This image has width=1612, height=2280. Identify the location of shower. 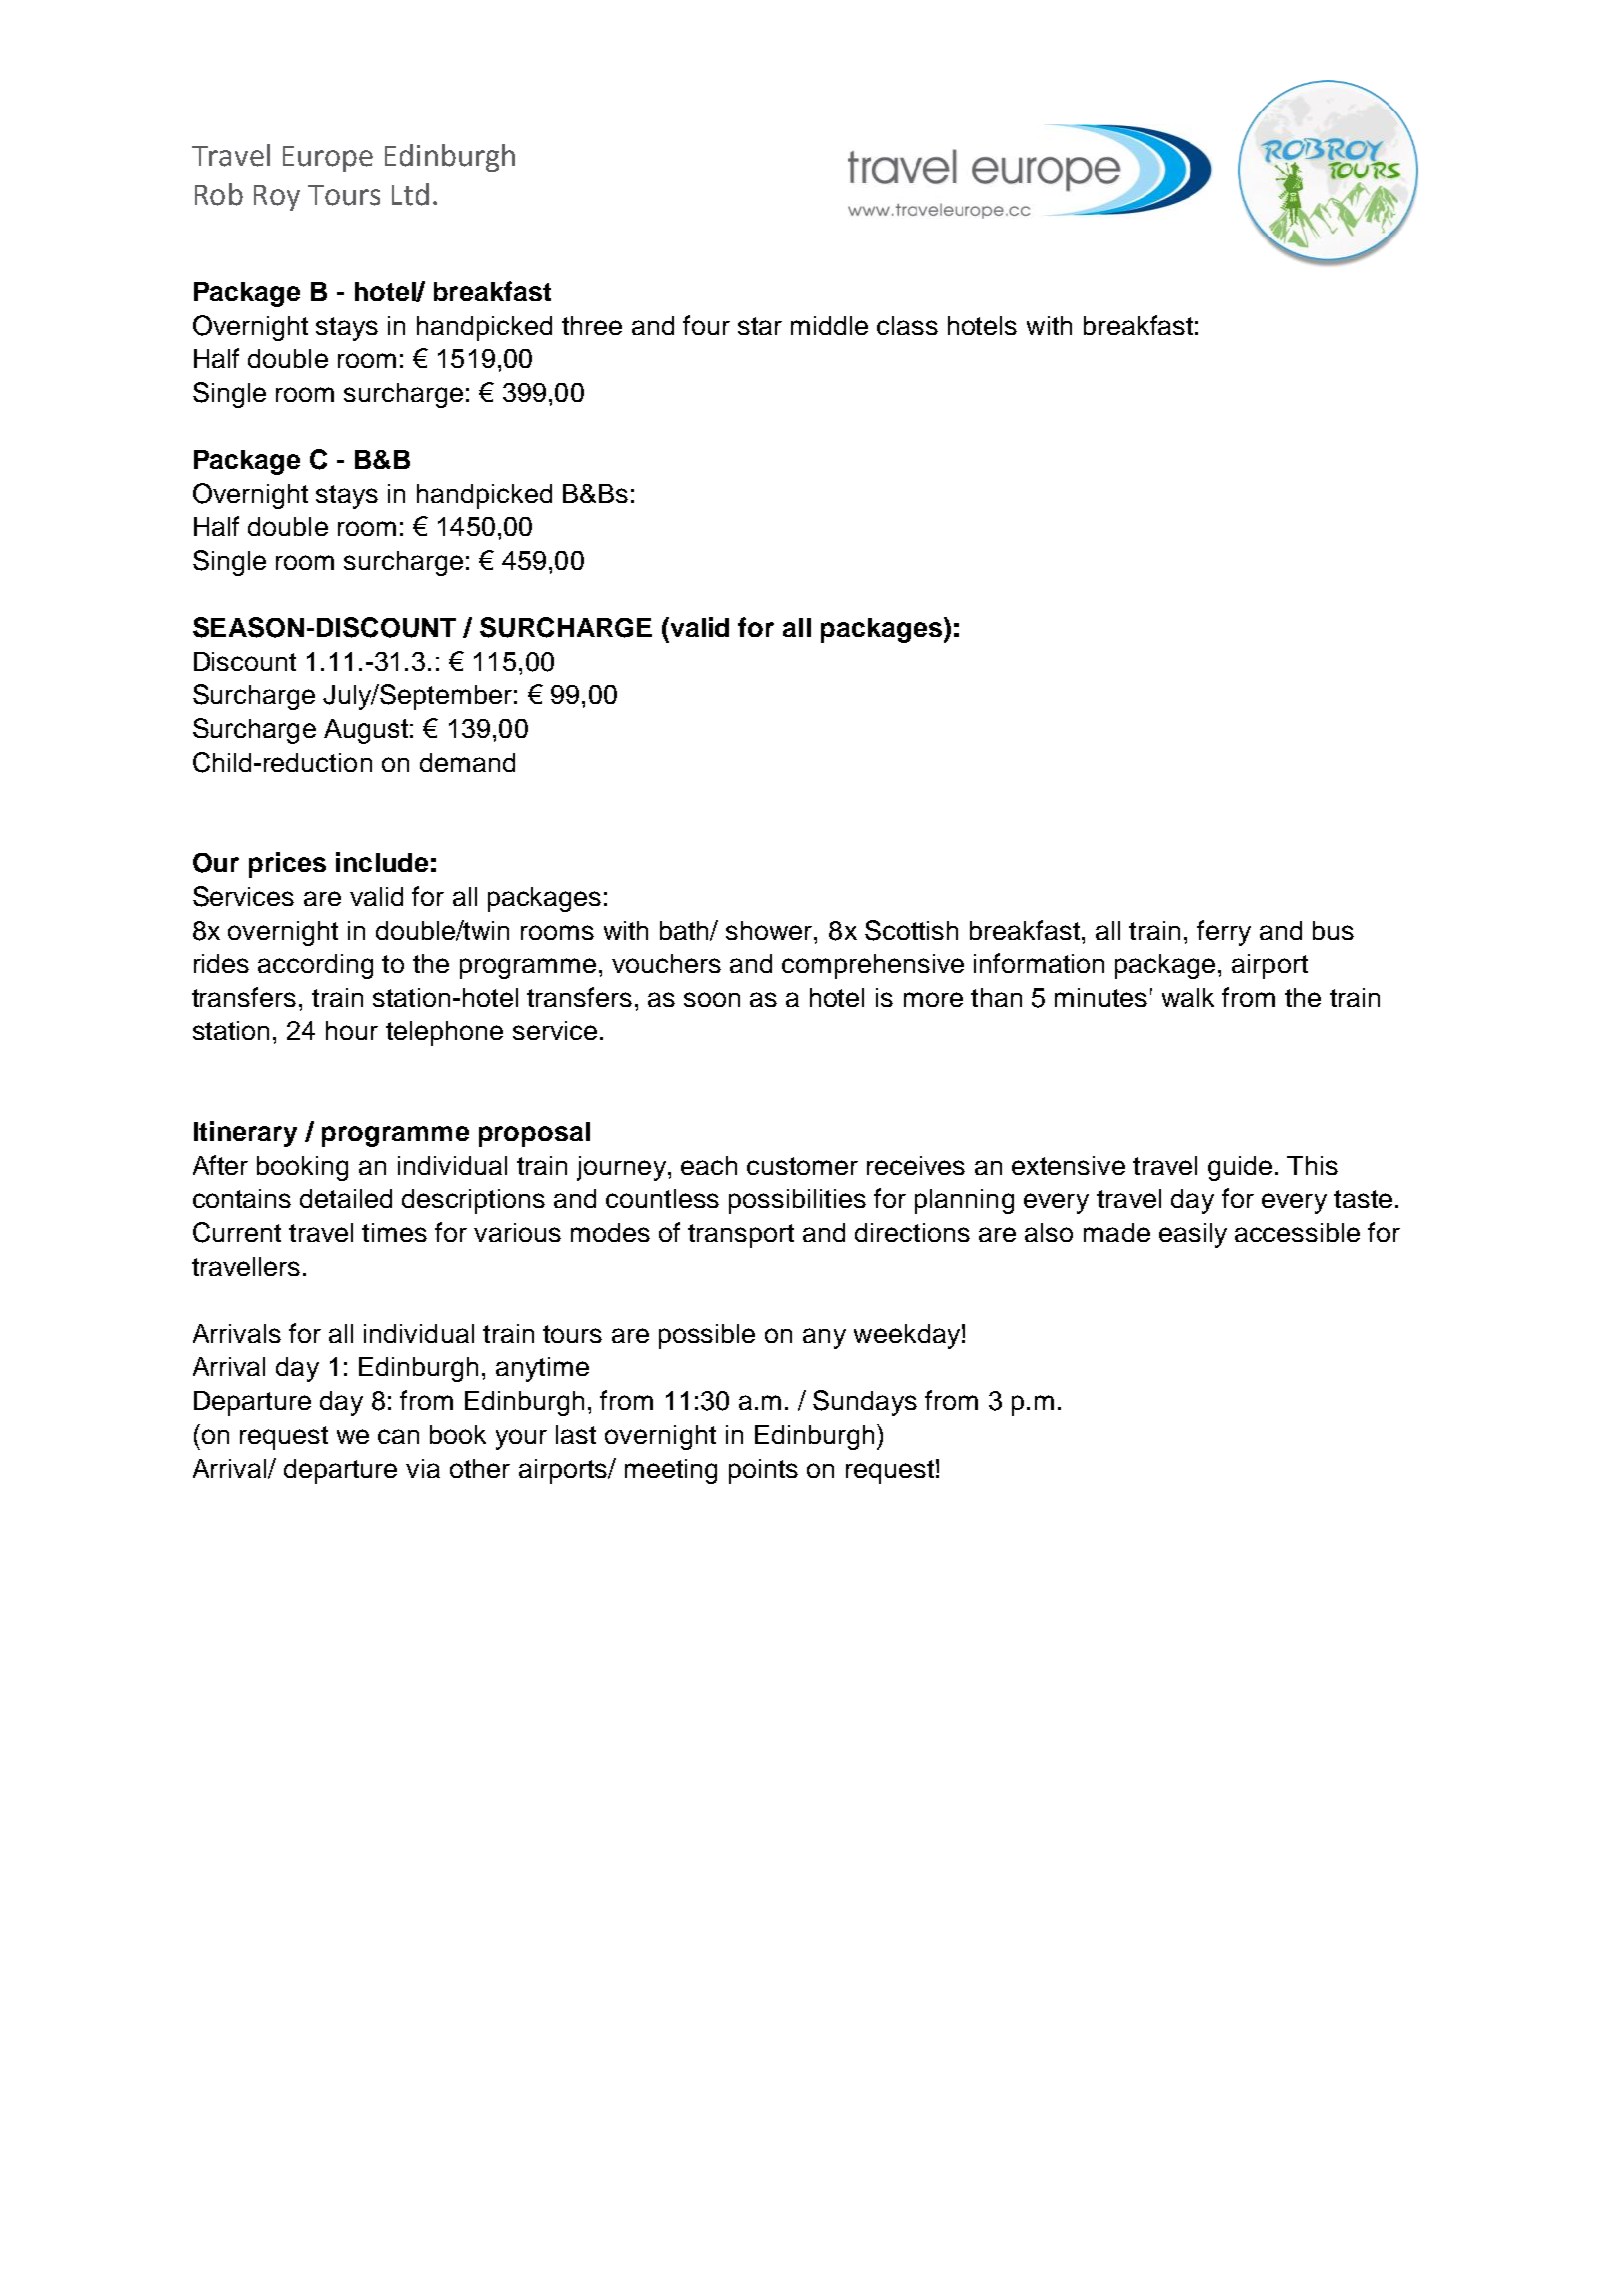
(770, 930).
